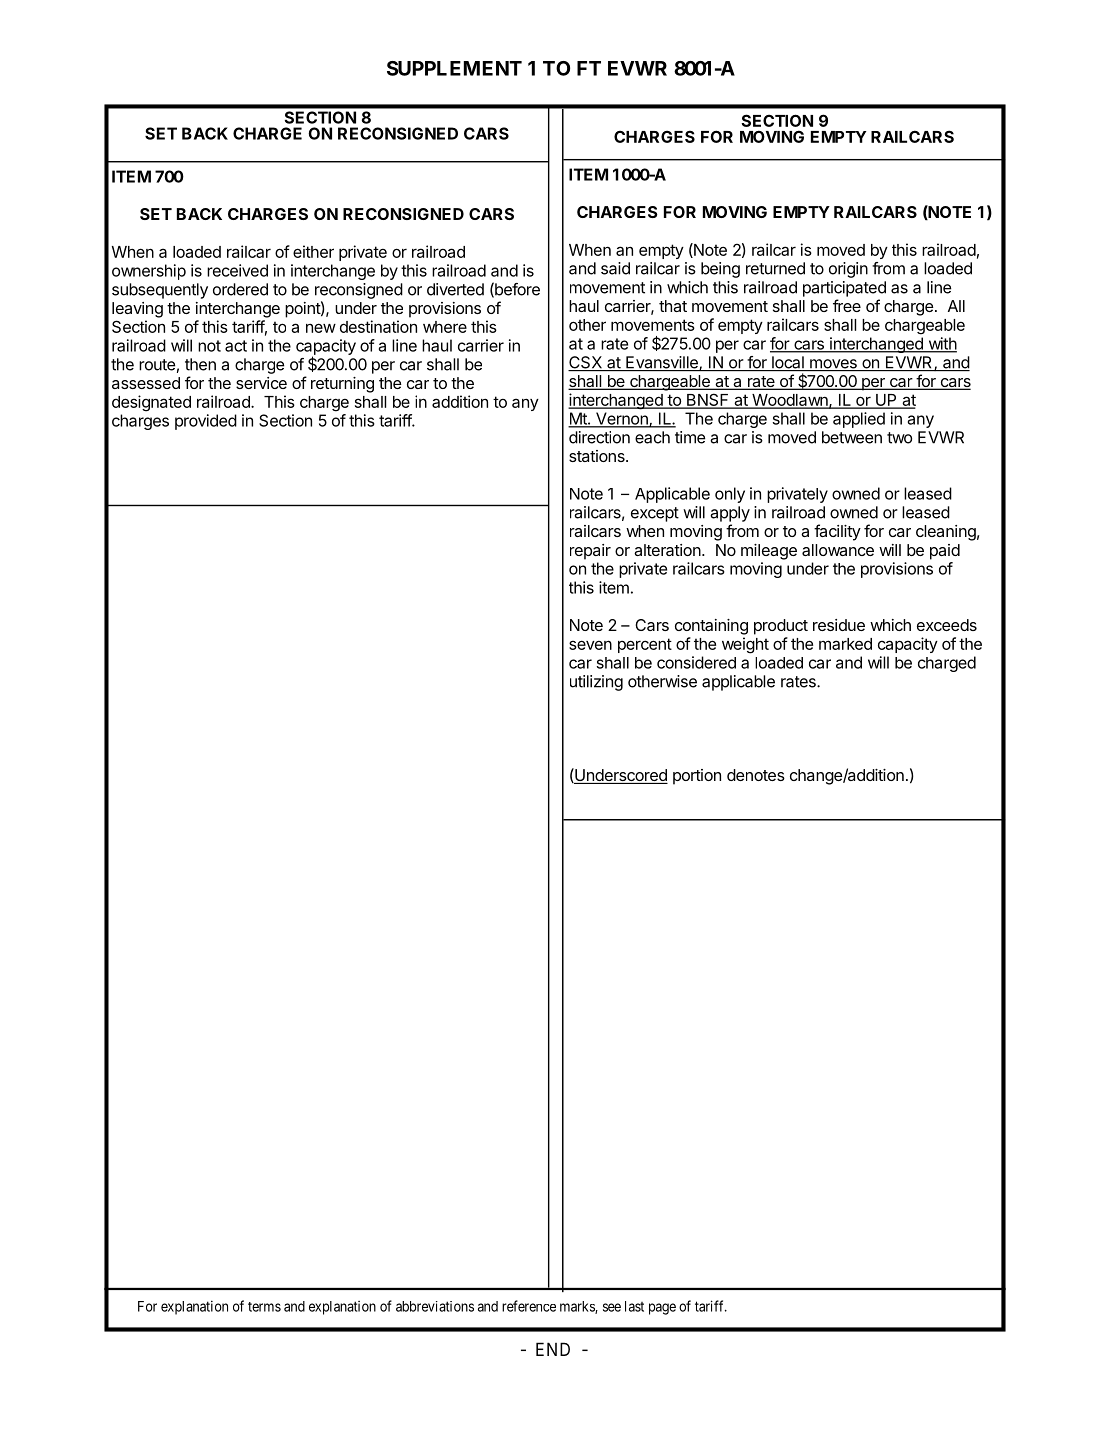 The image size is (1110, 1436). I want to click on marked, so click(845, 644).
